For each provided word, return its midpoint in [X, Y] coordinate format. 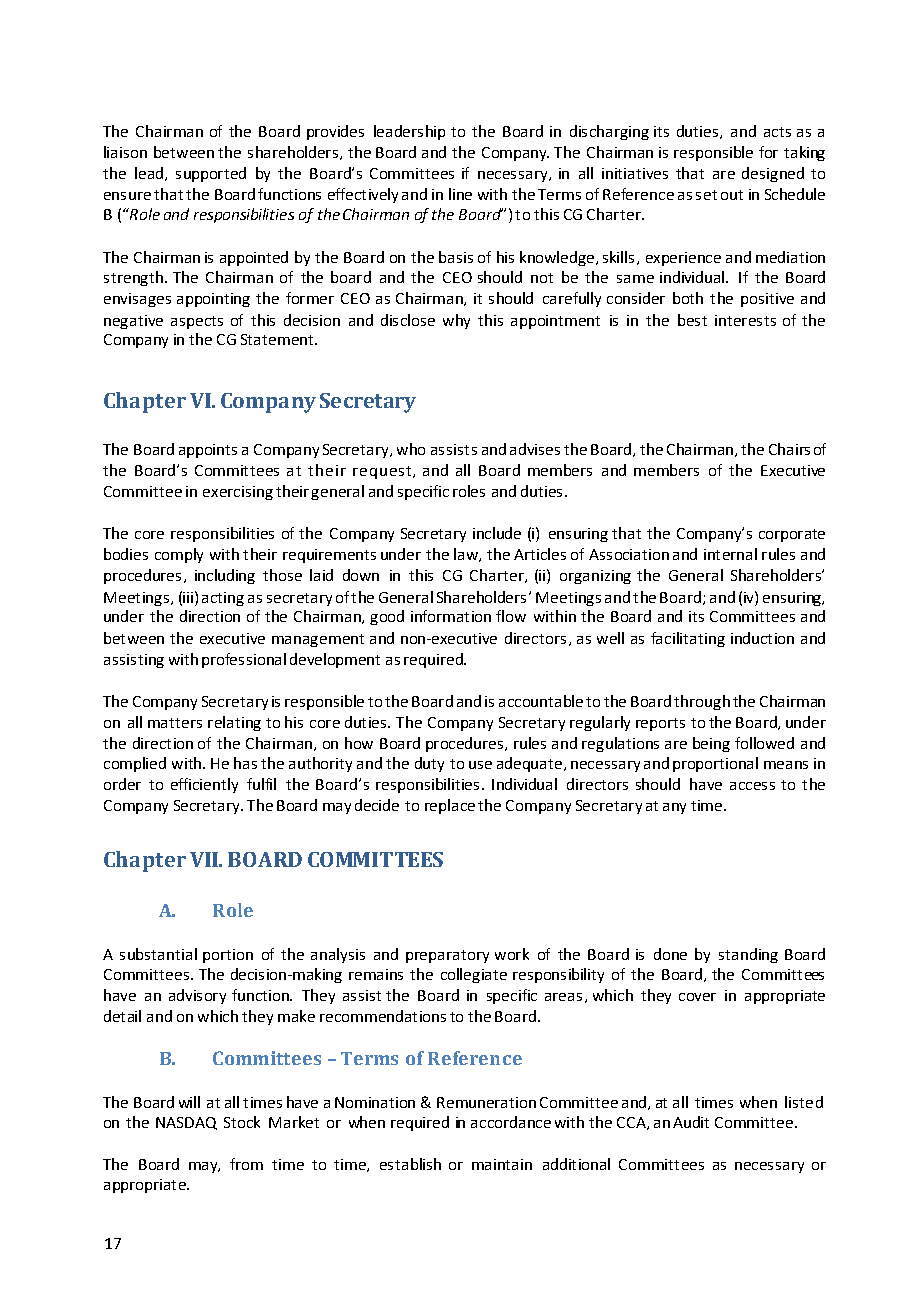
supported [211, 174]
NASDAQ [186, 1123]
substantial [158, 954]
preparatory [447, 956]
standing [748, 955]
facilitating [688, 639]
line [460, 194]
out [732, 195]
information [451, 616]
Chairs [789, 449]
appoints [208, 451]
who [411, 449]
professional [244, 660]
